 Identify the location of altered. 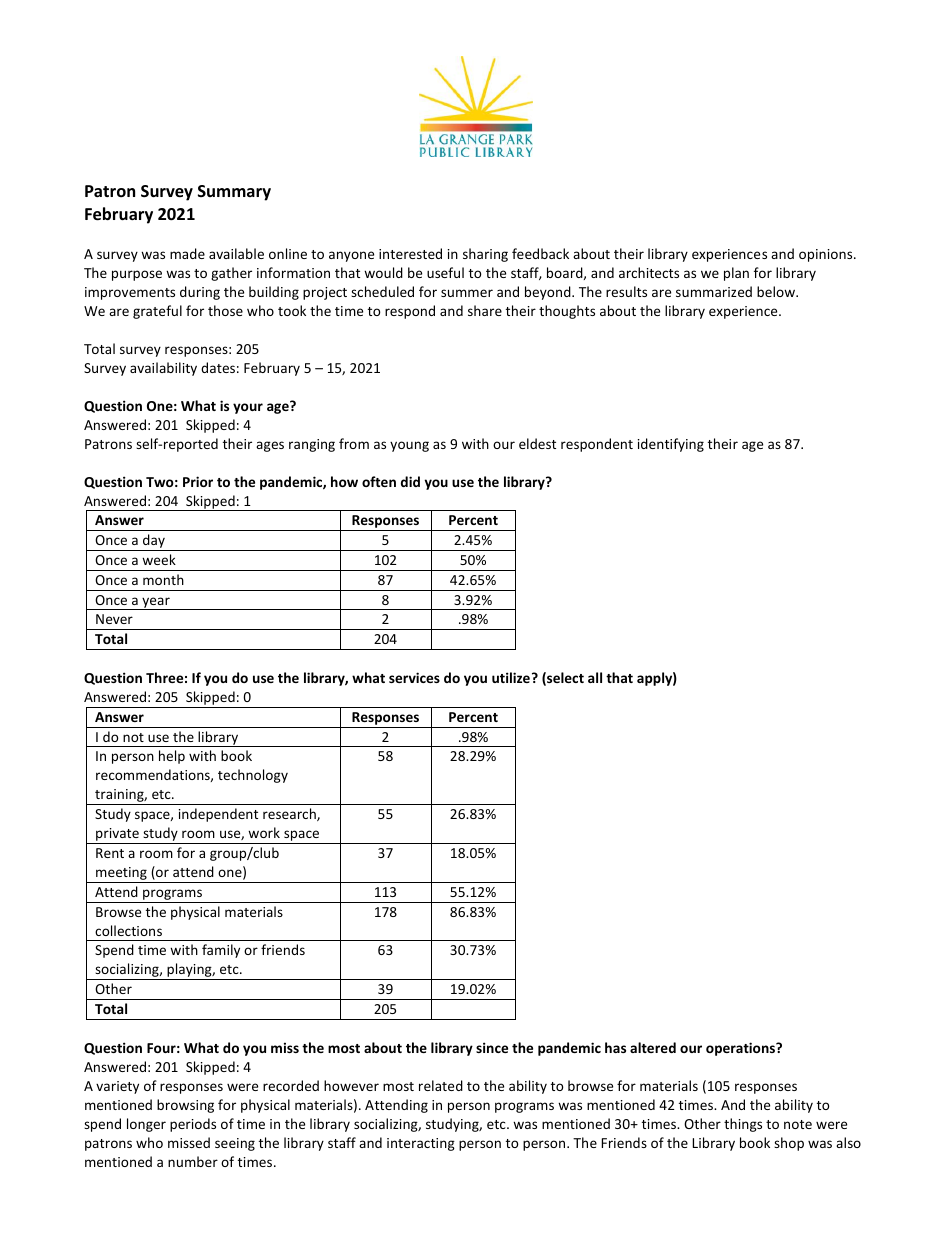
(653, 1047).
